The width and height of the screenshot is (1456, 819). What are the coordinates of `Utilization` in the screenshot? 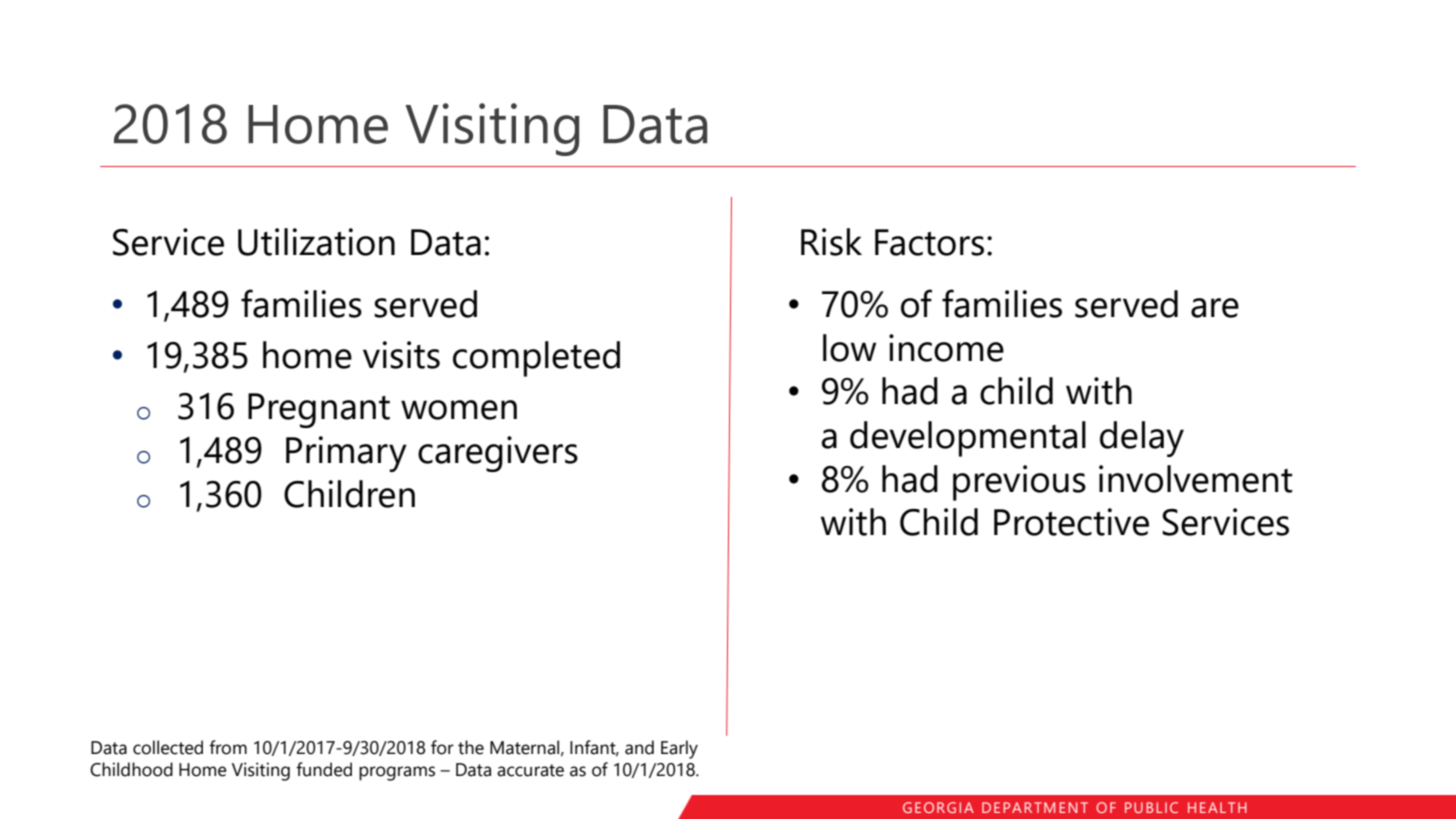 It's located at (316, 242).
